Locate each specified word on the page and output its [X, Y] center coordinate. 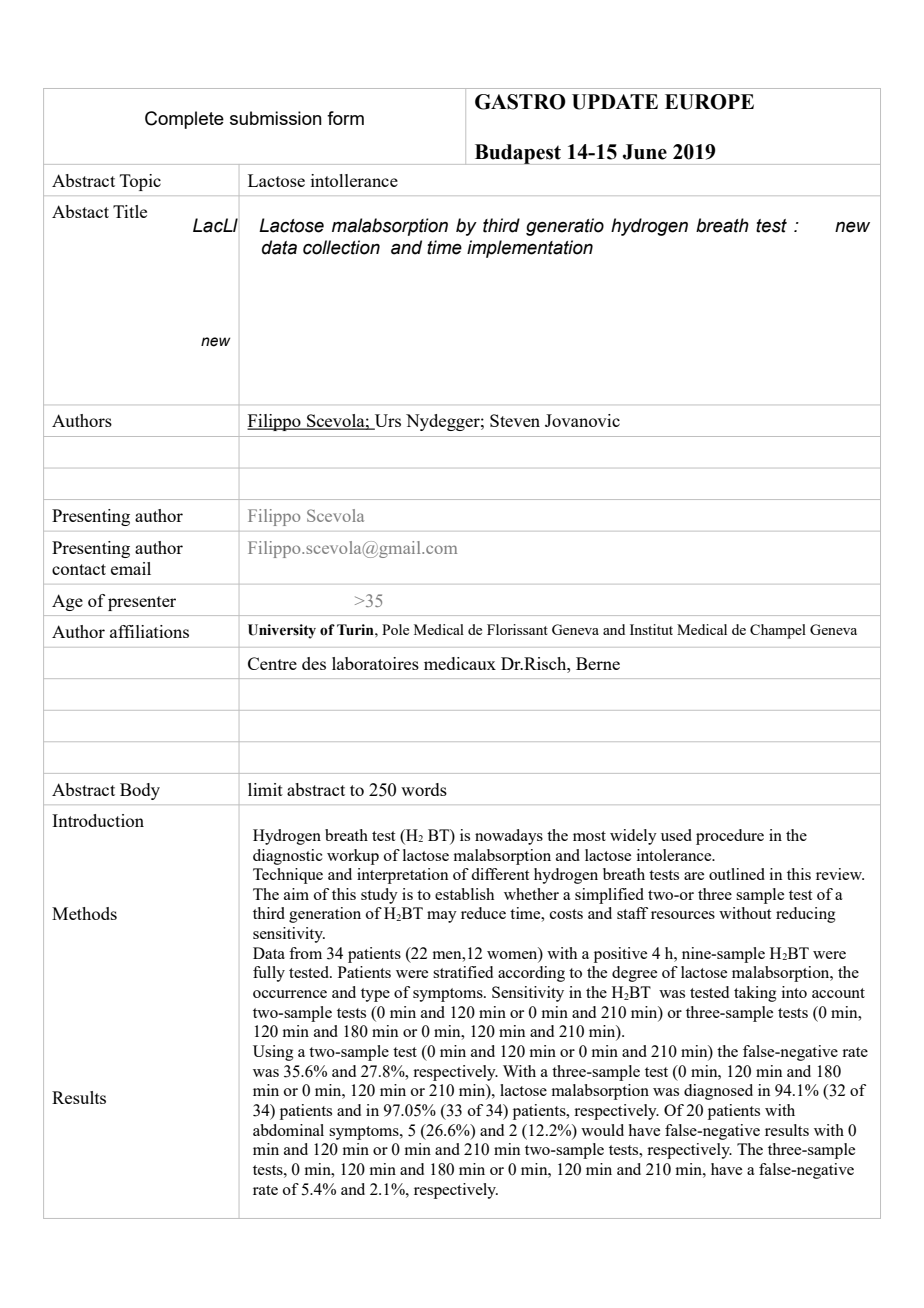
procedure [730, 837]
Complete [184, 120]
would [602, 1130]
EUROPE [709, 102]
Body [140, 791]
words [424, 789]
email [131, 568]
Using [273, 1053]
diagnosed [718, 1092]
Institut [651, 629]
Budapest [517, 154]
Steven [515, 420]
